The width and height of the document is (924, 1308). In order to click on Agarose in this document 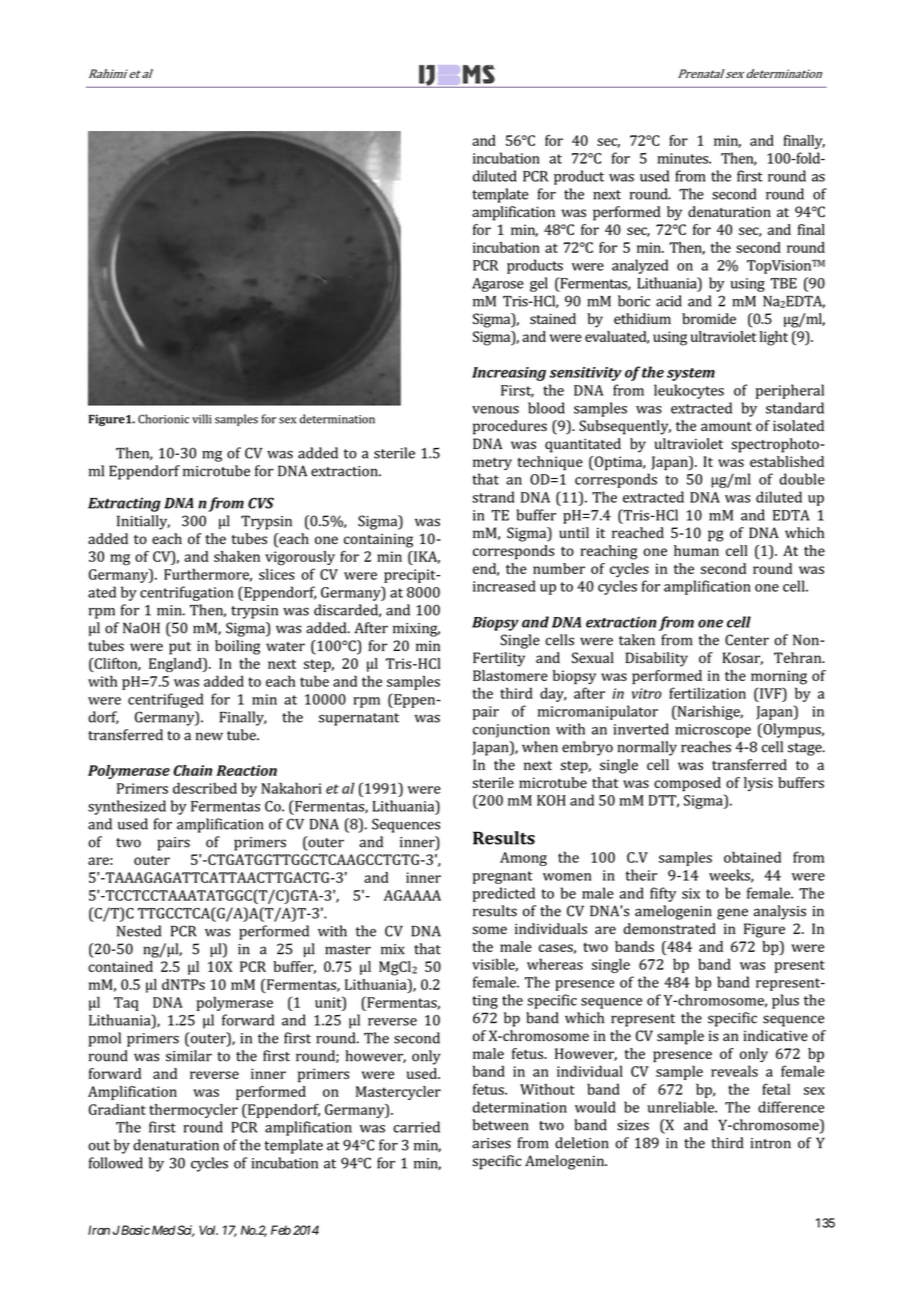, I will do `click(498, 285)`.
